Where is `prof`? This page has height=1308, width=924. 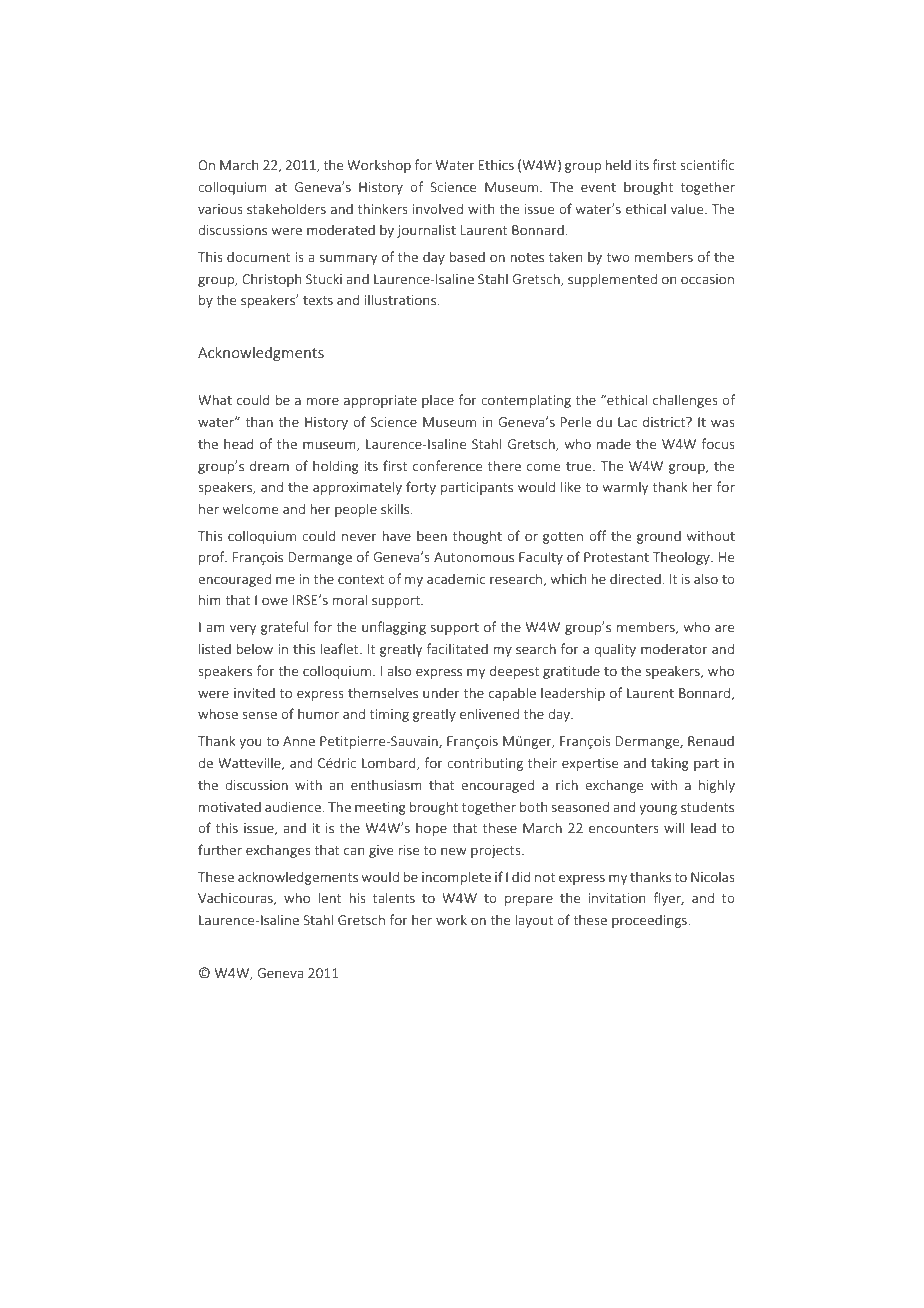 prof is located at coordinates (213, 558).
